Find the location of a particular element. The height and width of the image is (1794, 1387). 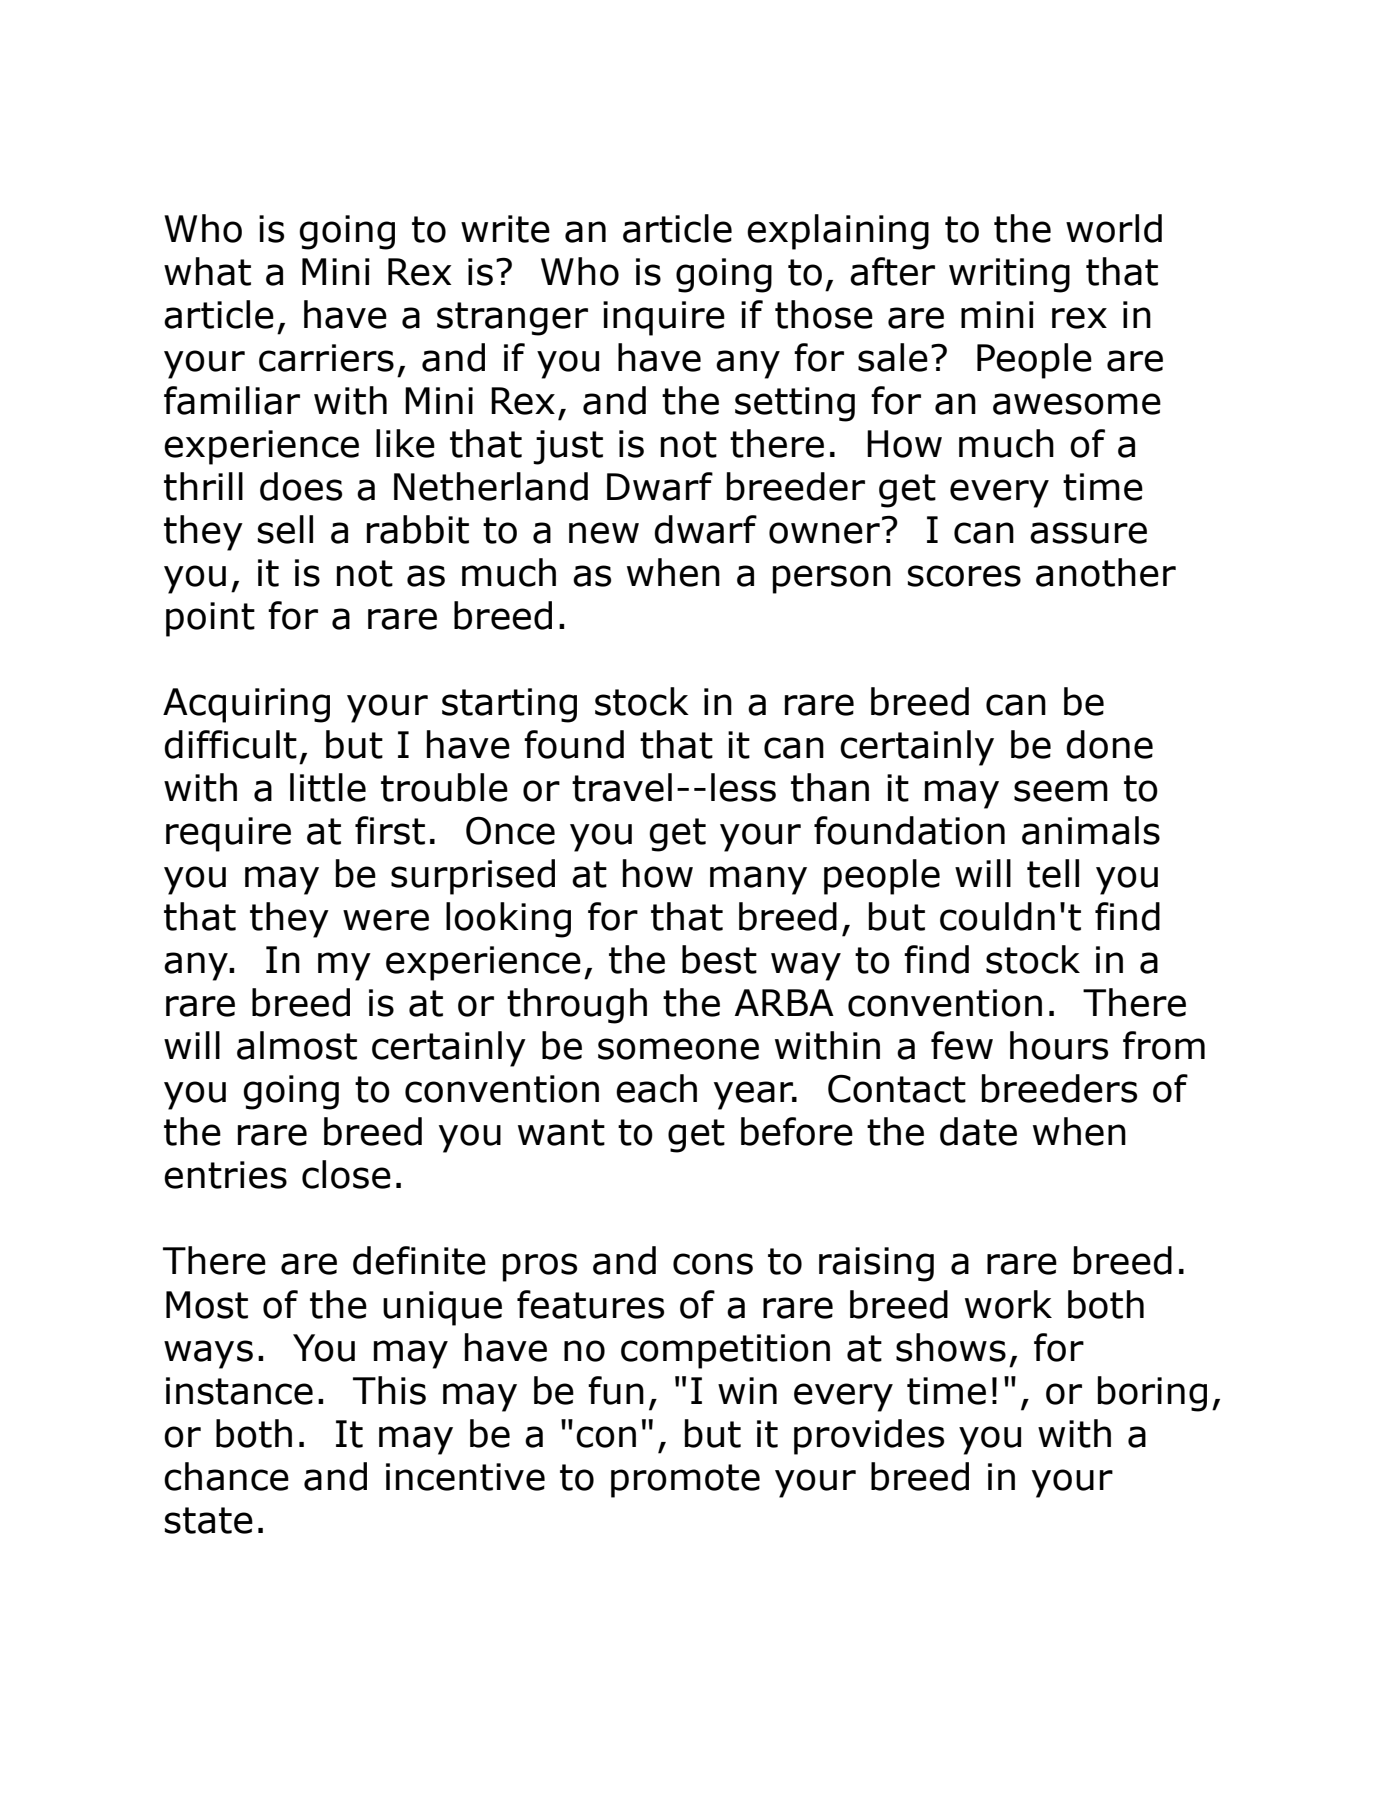

another is located at coordinates (1106, 572).
